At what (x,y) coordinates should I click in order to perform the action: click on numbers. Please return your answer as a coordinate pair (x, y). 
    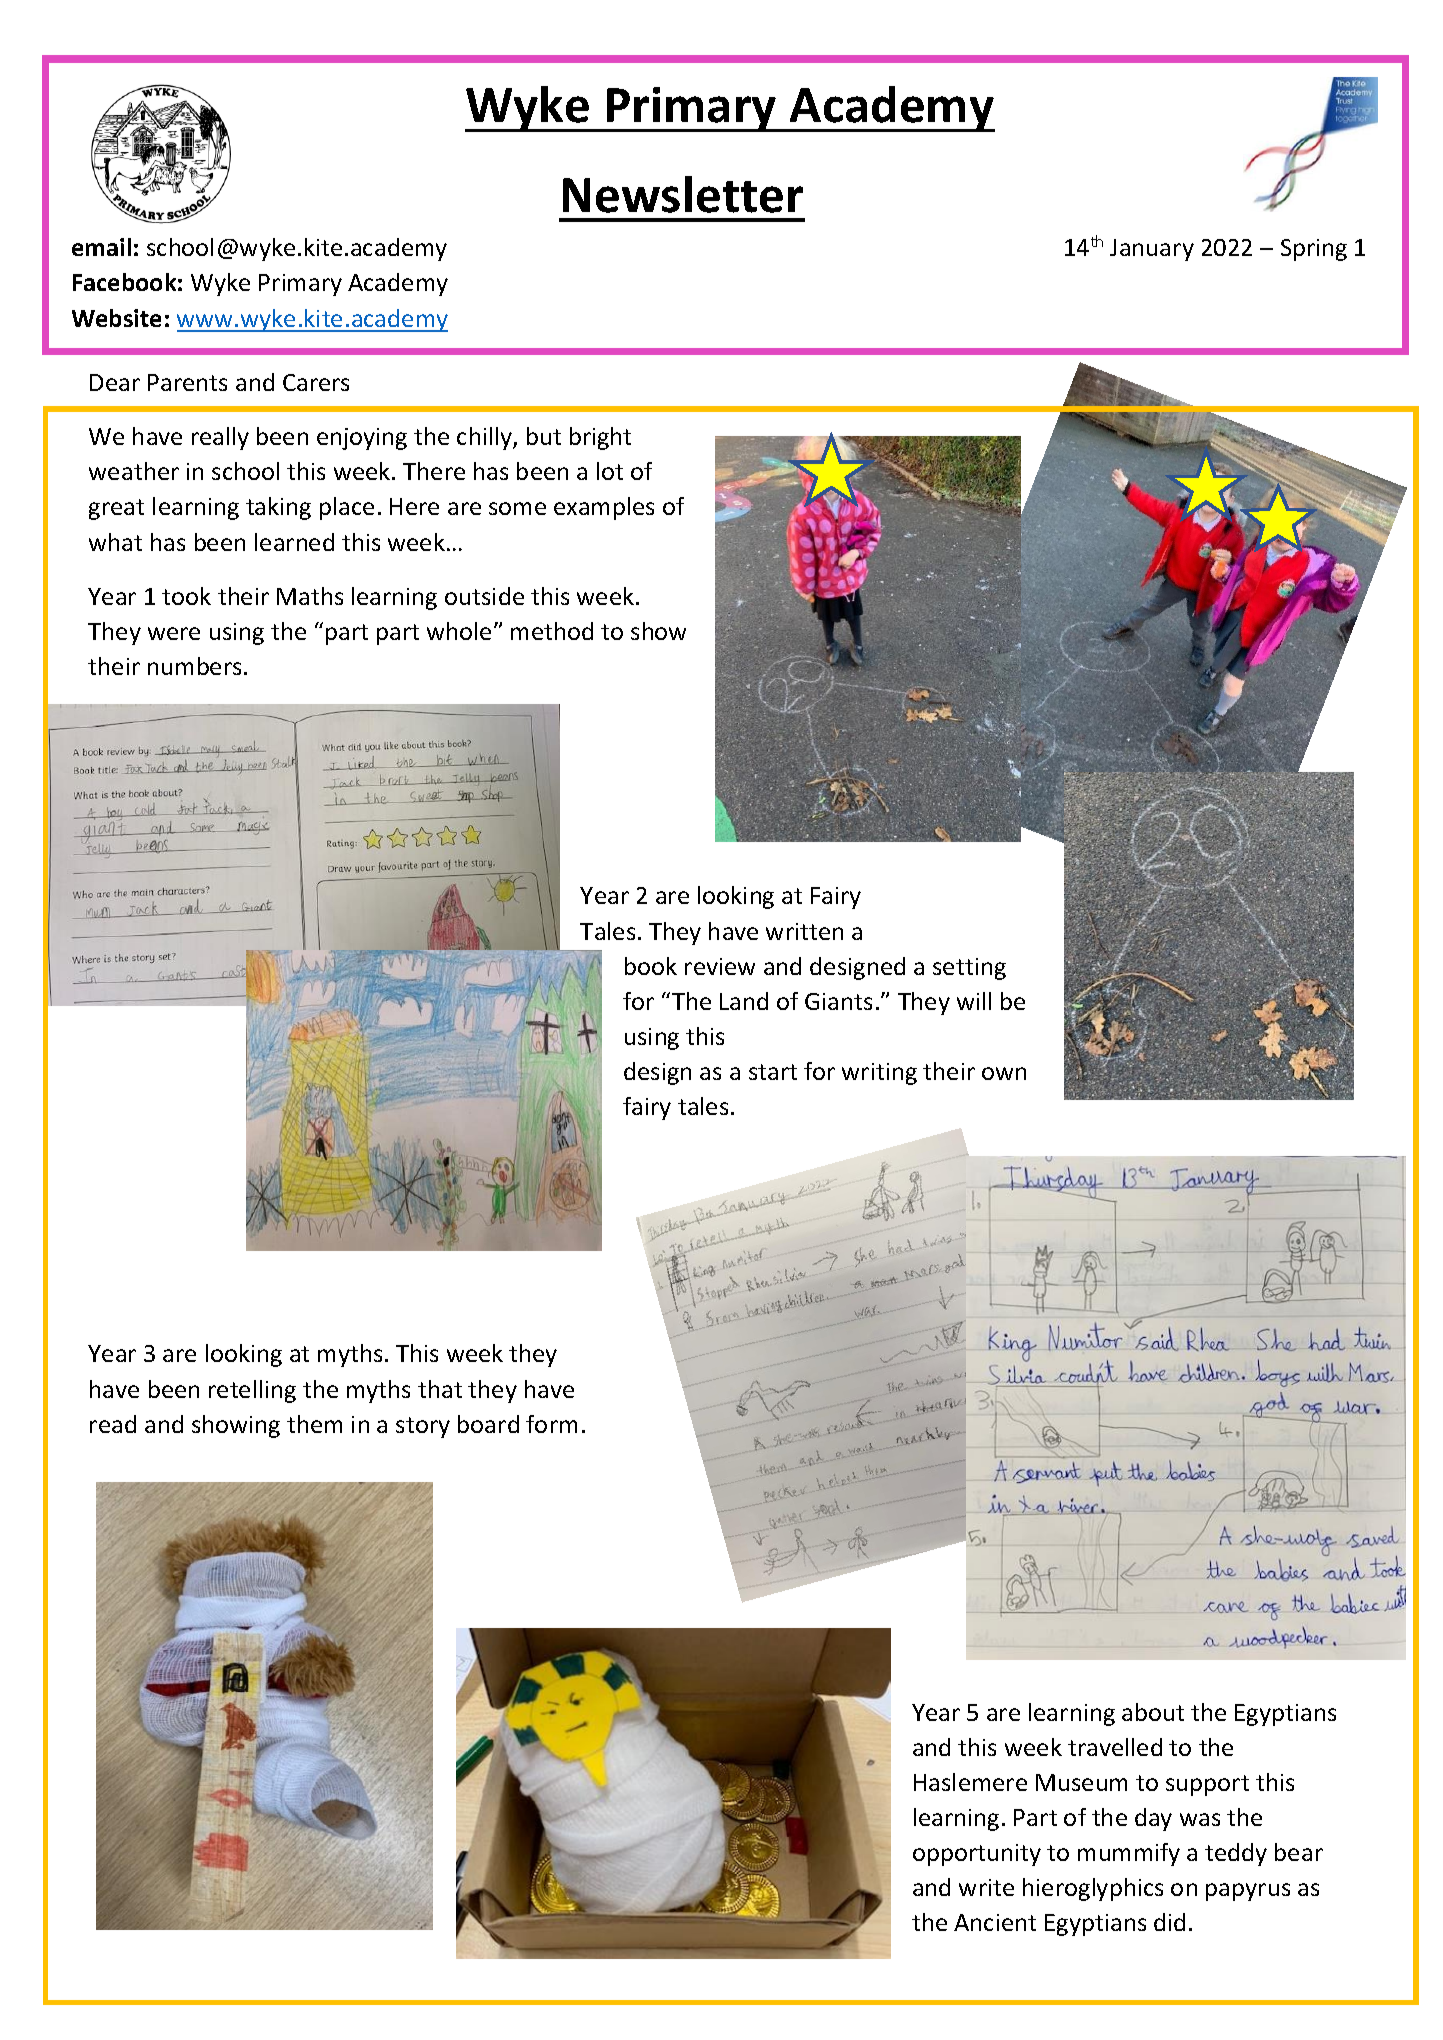
    Looking at the image, I should click on (194, 666).
